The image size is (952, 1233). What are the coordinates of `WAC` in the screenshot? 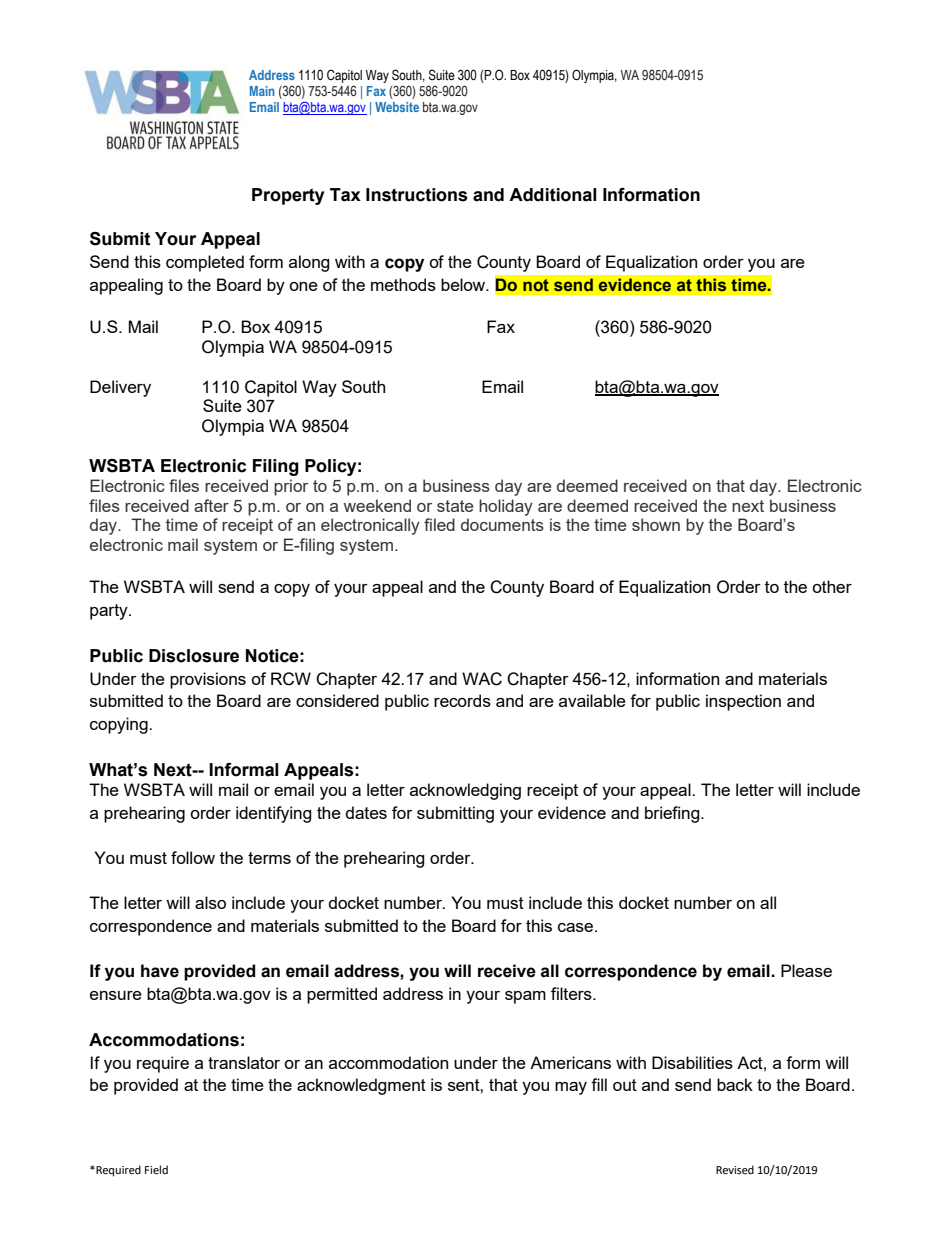 It's located at (482, 679).
